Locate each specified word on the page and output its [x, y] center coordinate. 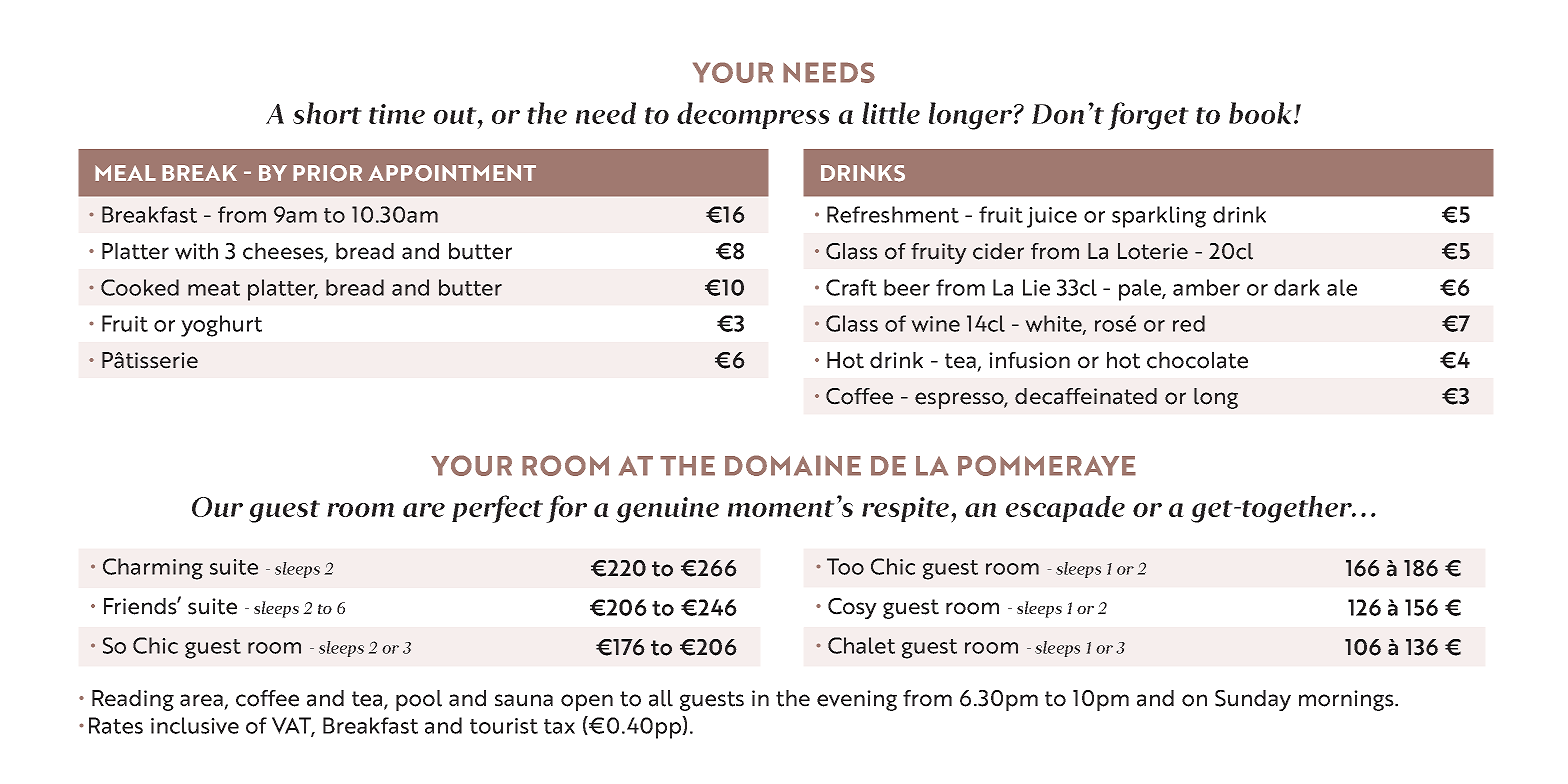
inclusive [195, 725]
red [1189, 323]
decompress [753, 115]
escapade [1065, 509]
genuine [667, 510]
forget [1148, 116]
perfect [497, 509]
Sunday [1253, 700]
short [327, 113]
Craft [851, 287]
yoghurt [221, 326]
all [661, 698]
